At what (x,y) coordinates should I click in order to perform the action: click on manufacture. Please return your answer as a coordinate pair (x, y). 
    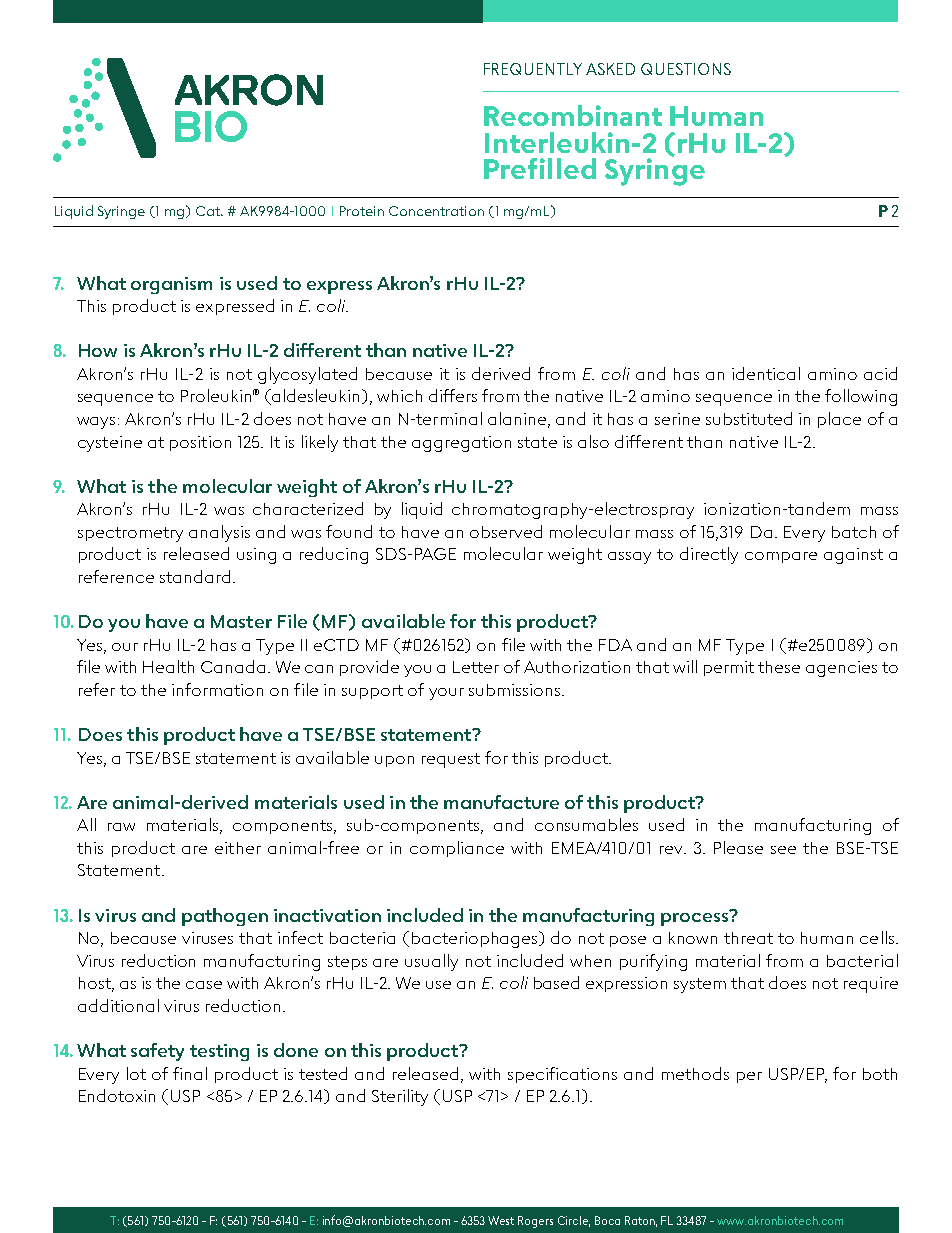
    Looking at the image, I should click on (501, 802).
